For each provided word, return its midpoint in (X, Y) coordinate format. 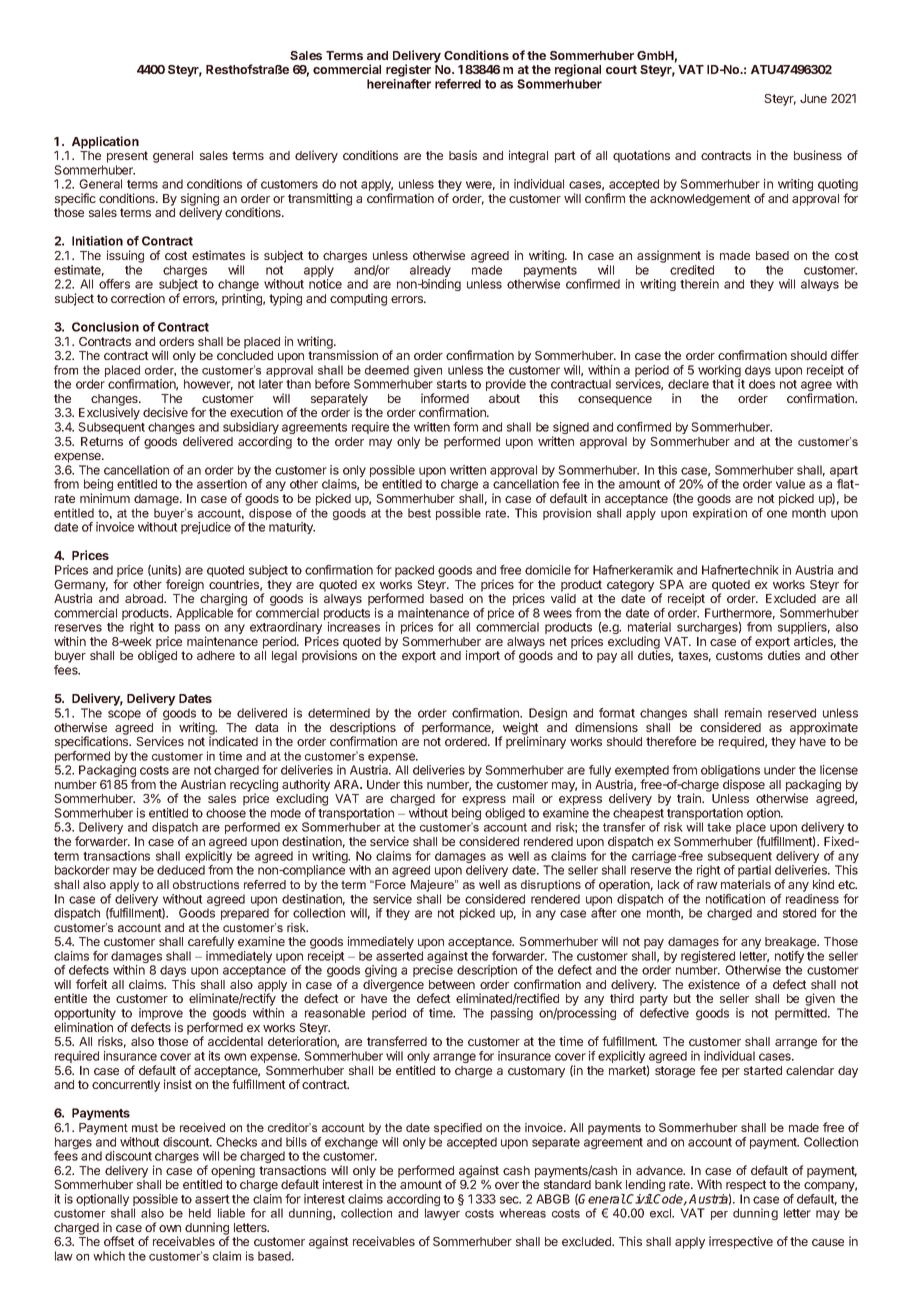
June (813, 98)
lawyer (442, 1214)
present (127, 157)
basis (463, 155)
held (200, 1213)
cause (828, 1242)
